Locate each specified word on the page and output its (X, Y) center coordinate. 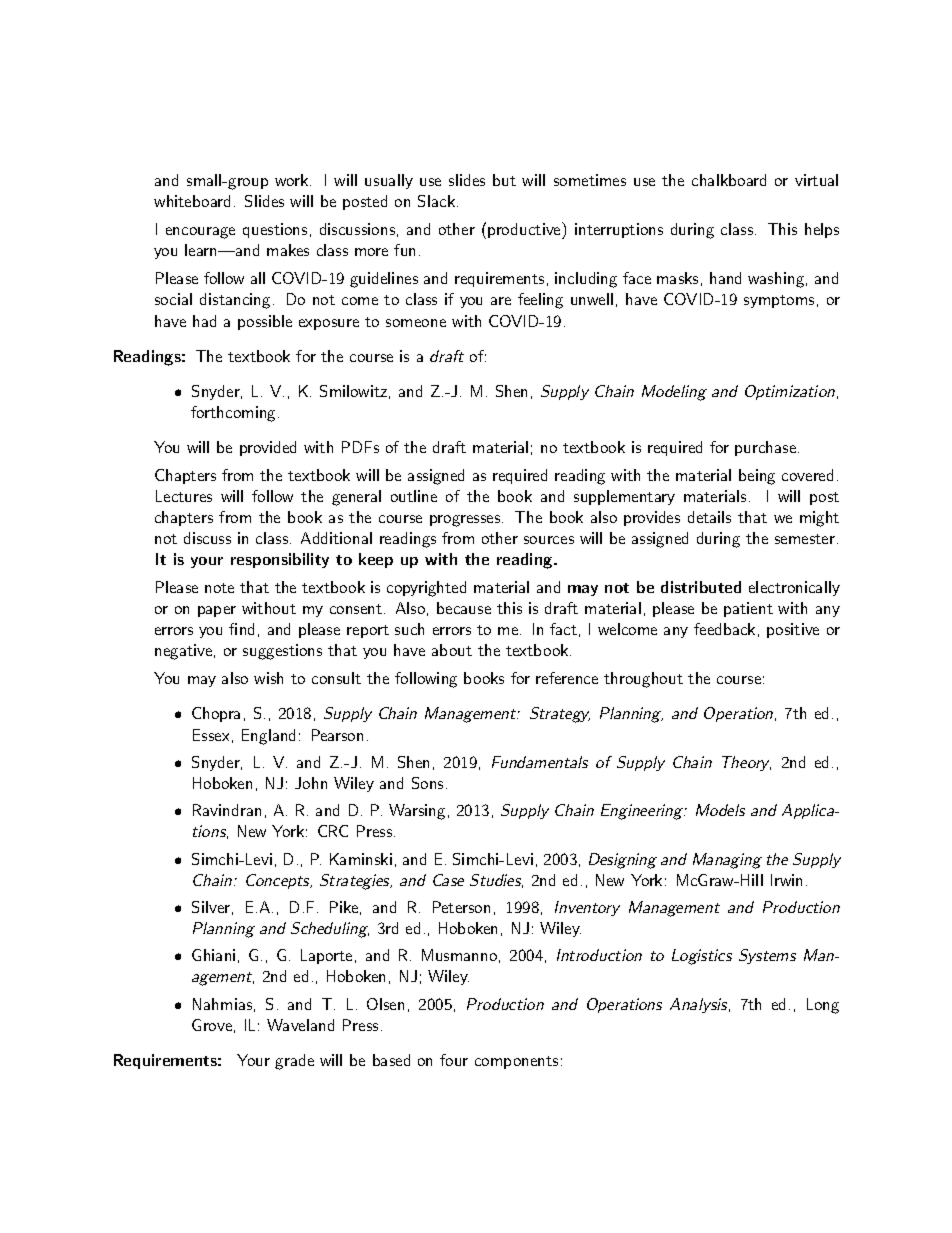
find (241, 629)
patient (748, 609)
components (516, 1062)
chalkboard (729, 180)
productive (525, 230)
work (293, 180)
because (464, 608)
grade (294, 1062)
